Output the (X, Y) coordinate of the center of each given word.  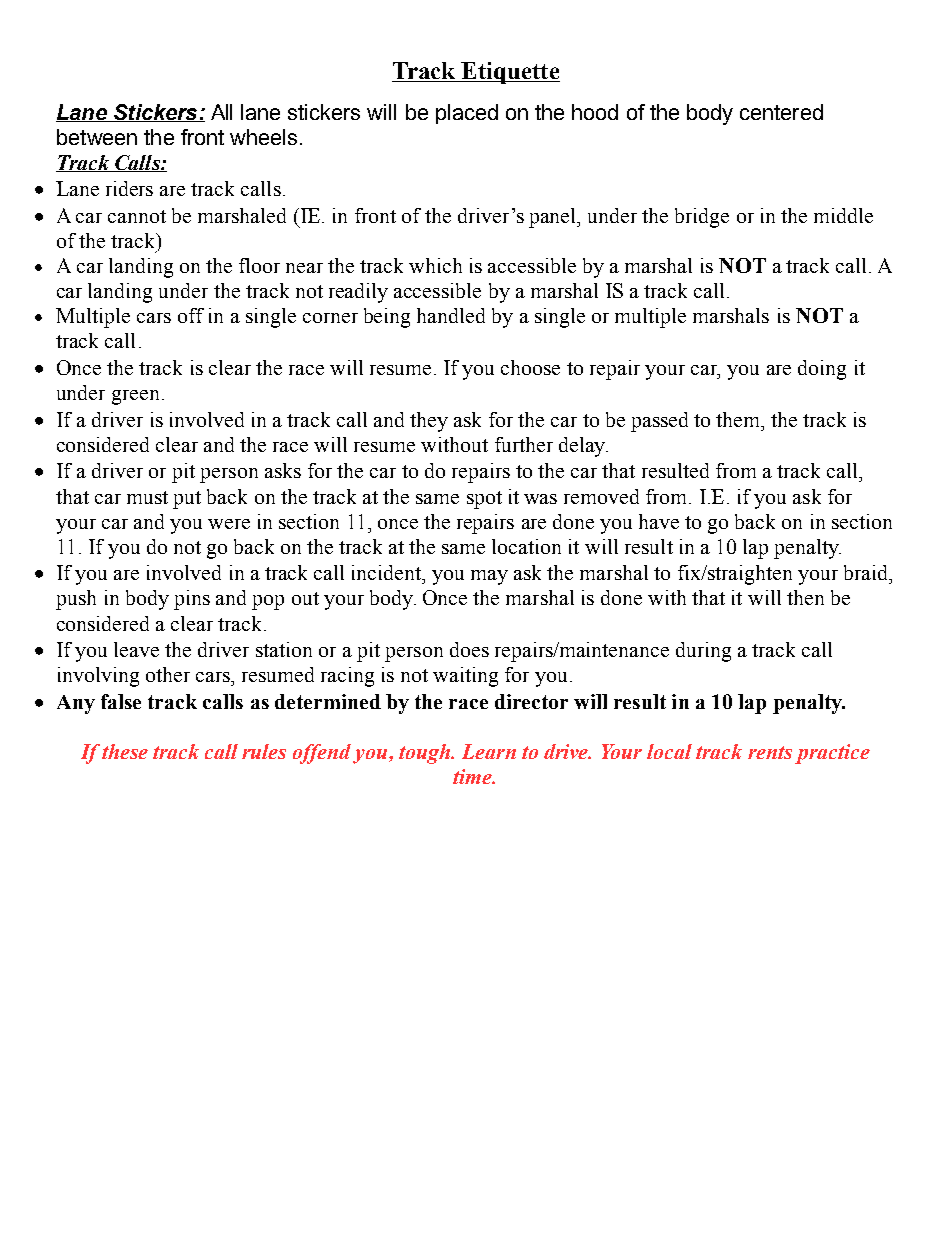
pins (192, 600)
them (739, 419)
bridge (702, 218)
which (435, 265)
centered (781, 112)
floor (259, 265)
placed (467, 114)
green (135, 397)
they (429, 422)
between (97, 137)
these (125, 751)
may (489, 577)
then (805, 597)
